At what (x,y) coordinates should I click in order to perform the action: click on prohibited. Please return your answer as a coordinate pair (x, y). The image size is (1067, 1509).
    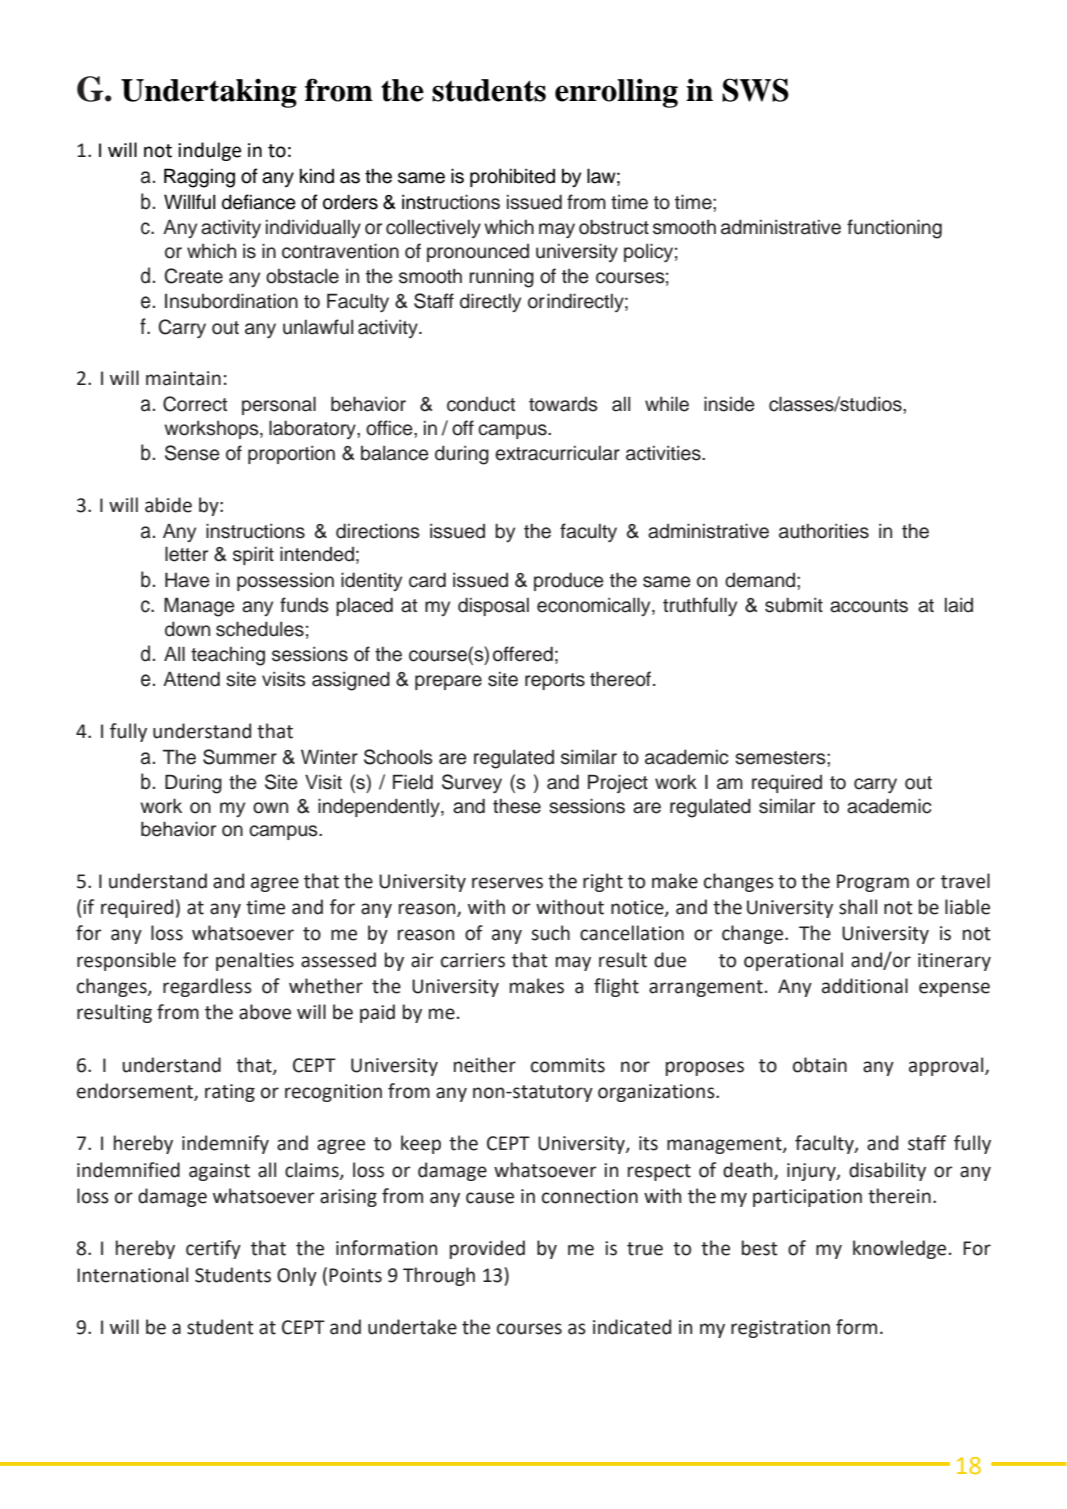
    Looking at the image, I should click on (512, 177).
